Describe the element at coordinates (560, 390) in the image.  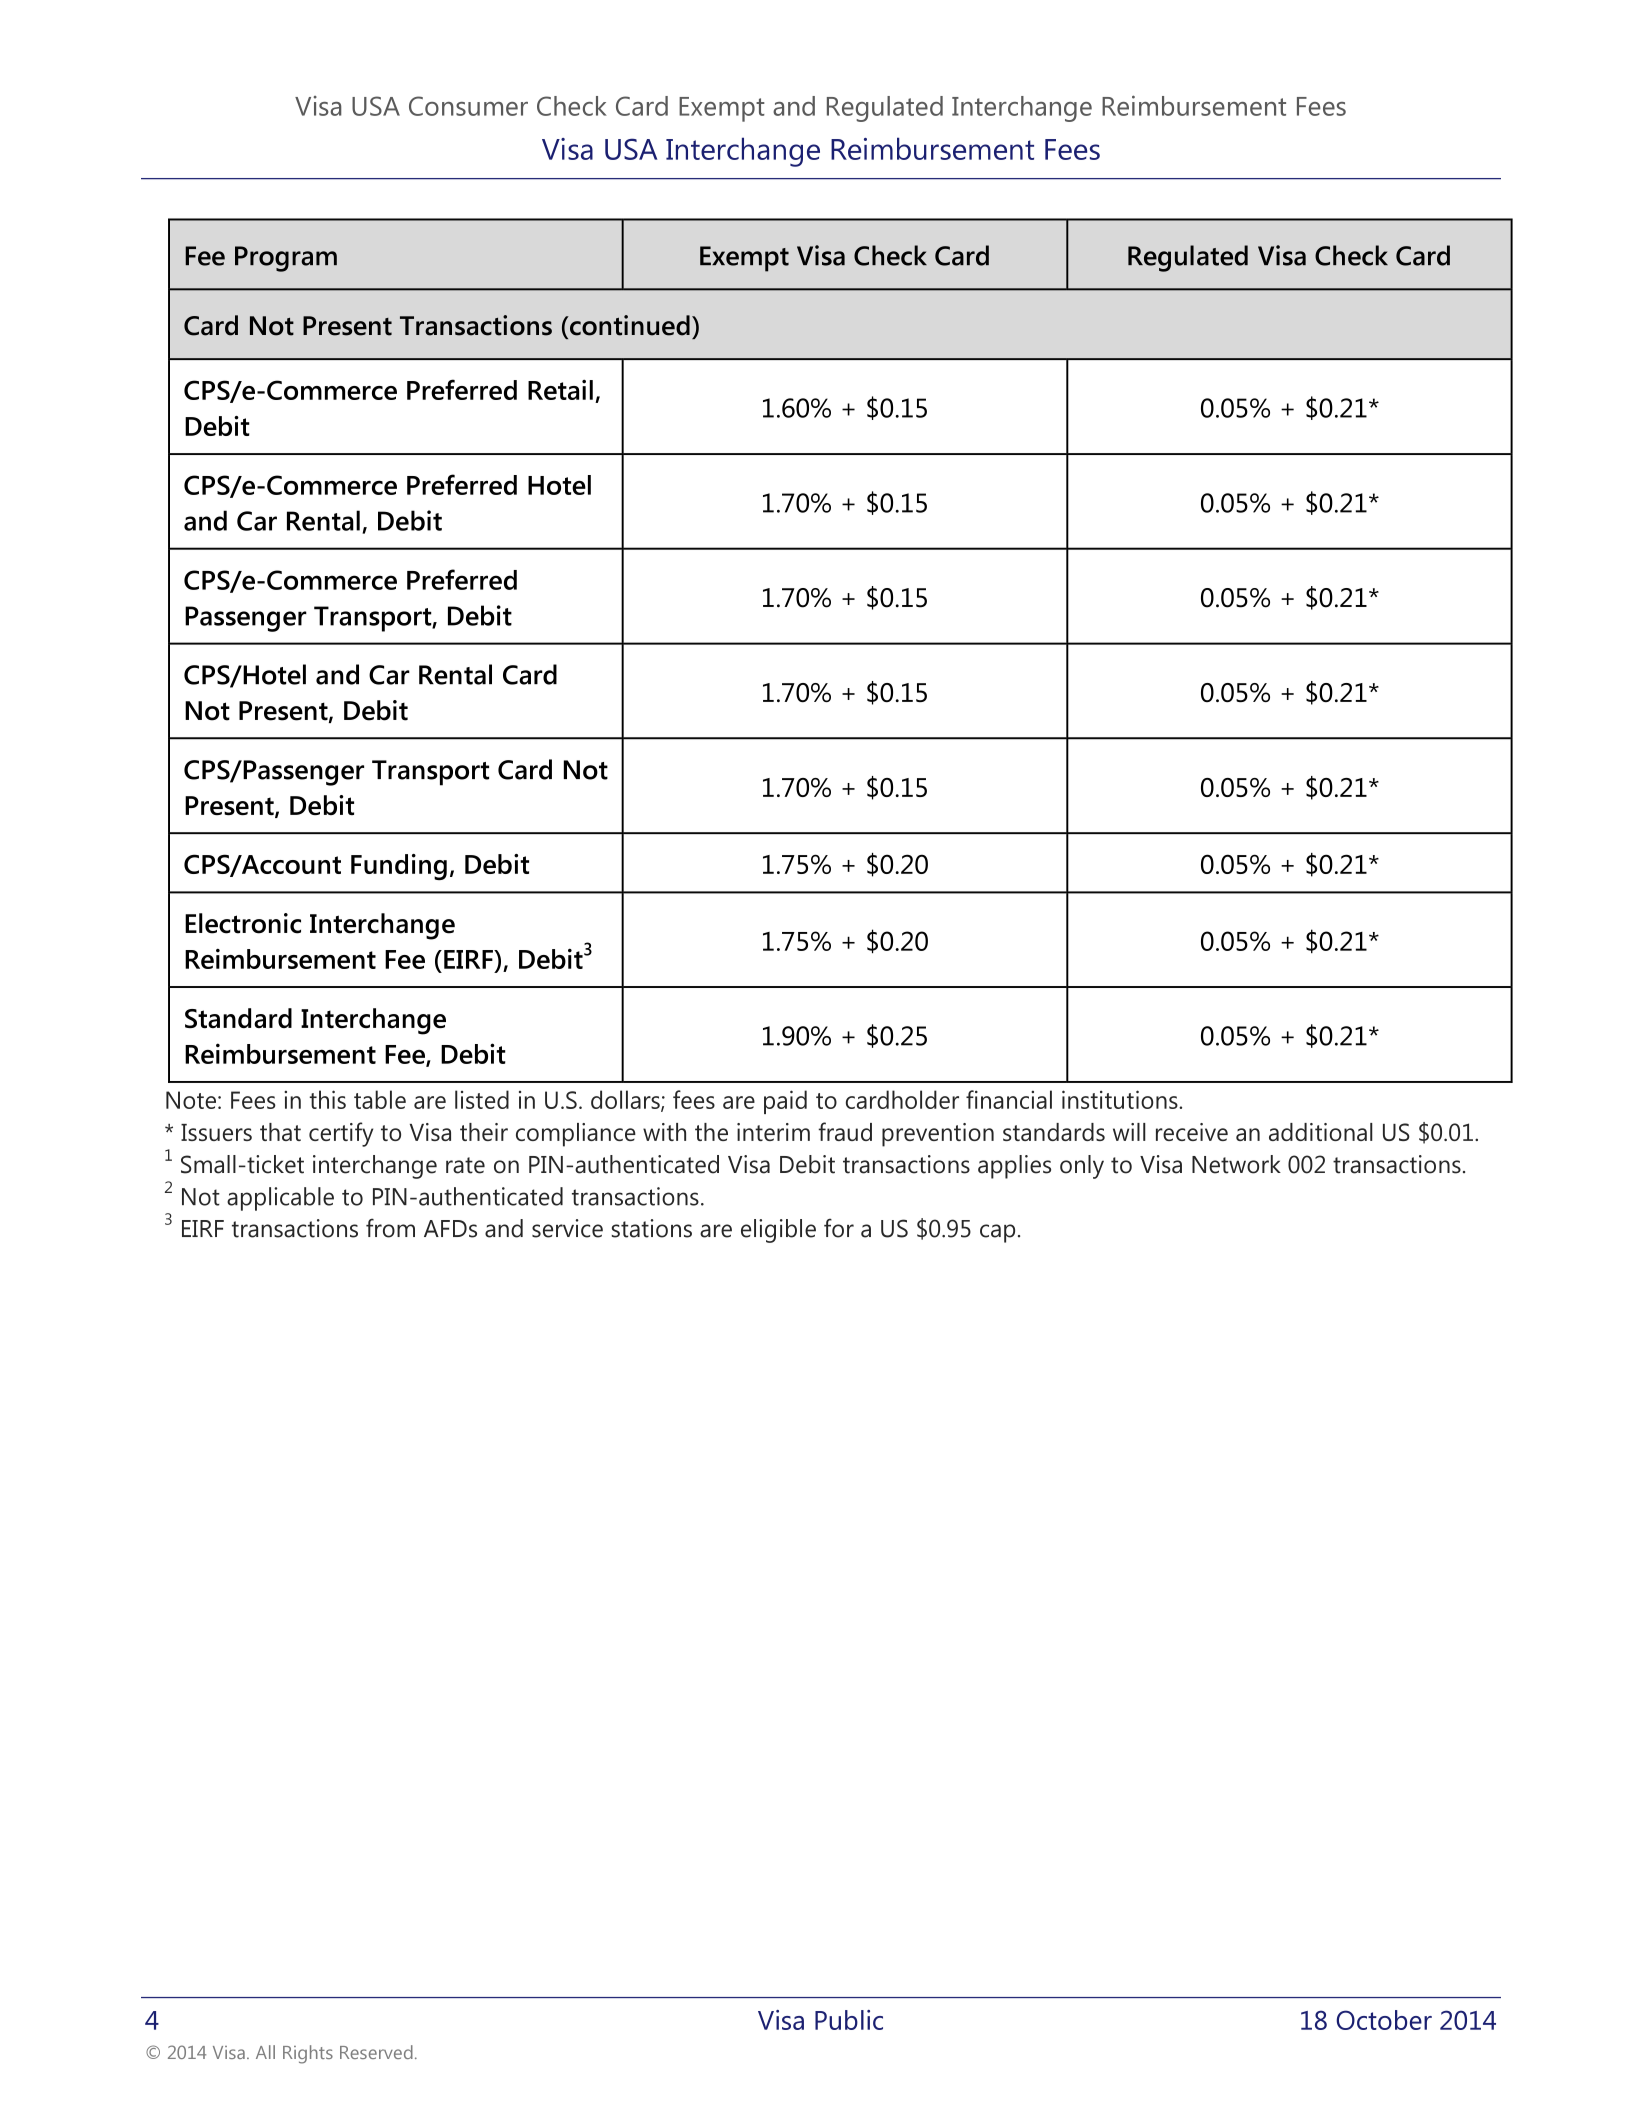
I see `Retail` at that location.
